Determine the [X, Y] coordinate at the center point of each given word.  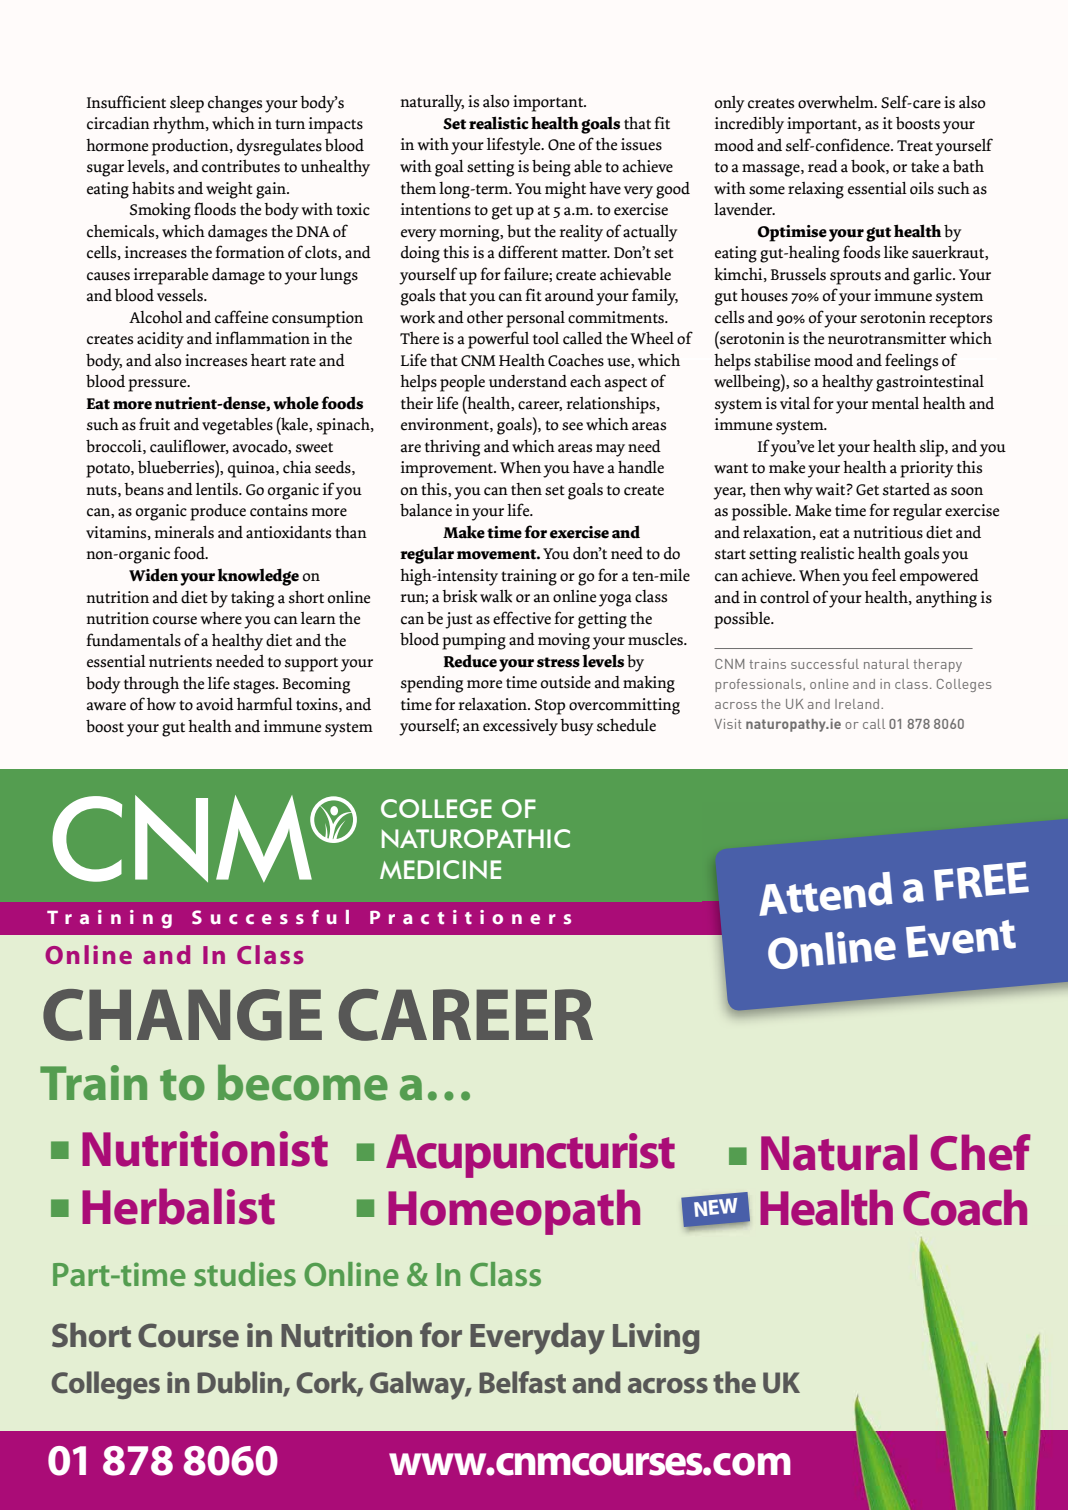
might [565, 190]
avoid [215, 704]
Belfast [522, 1382]
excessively [520, 727]
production [191, 147]
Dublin [240, 1383]
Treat [915, 146]
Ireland [858, 704]
